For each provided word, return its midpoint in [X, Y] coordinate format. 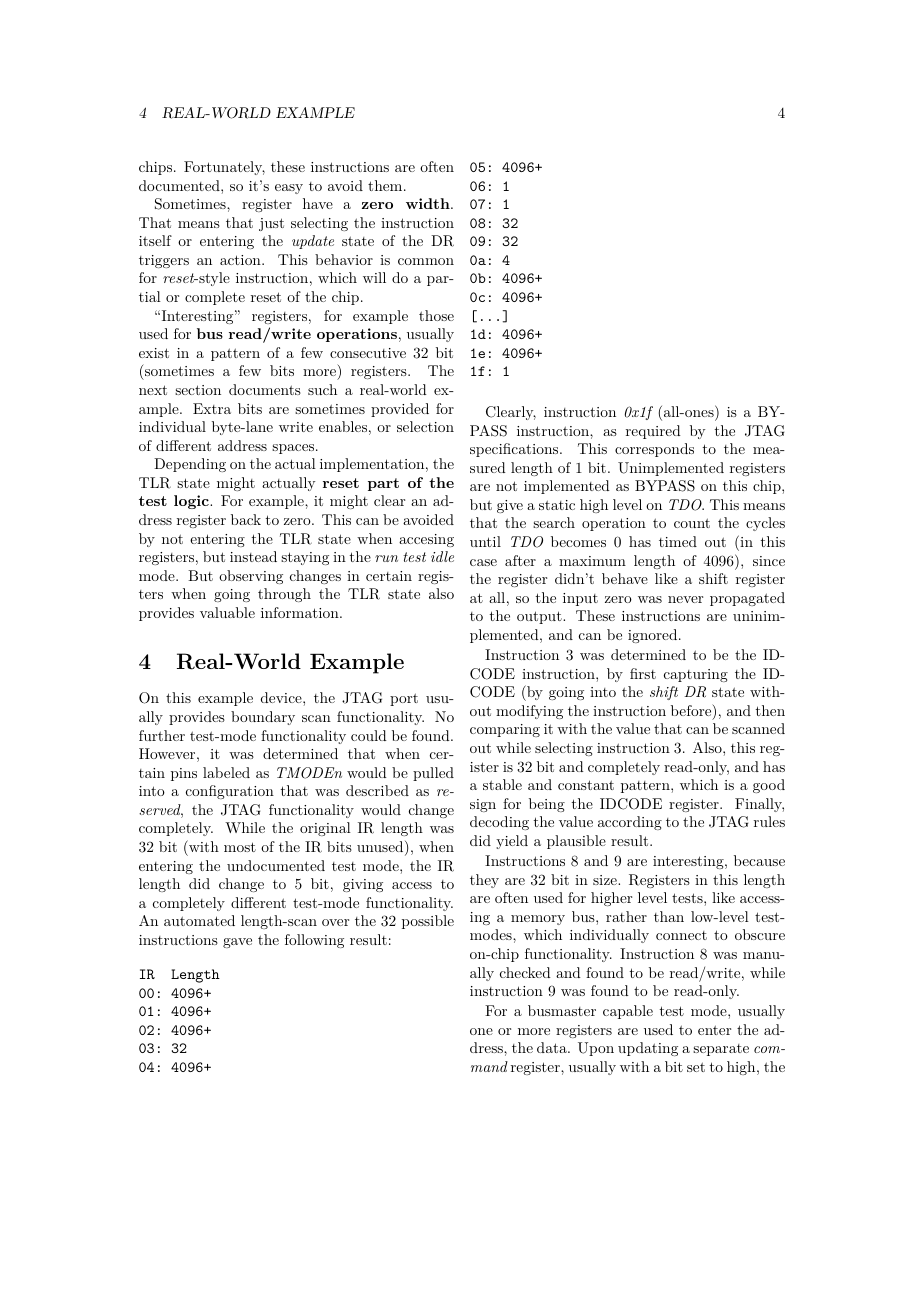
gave [237, 943]
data [553, 1047]
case [483, 562]
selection [425, 426]
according [630, 823]
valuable [227, 612]
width [429, 203]
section [198, 390]
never [685, 599]
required [653, 432]
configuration [230, 792]
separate [721, 1050]
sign [483, 805]
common [426, 261]
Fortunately [224, 168]
